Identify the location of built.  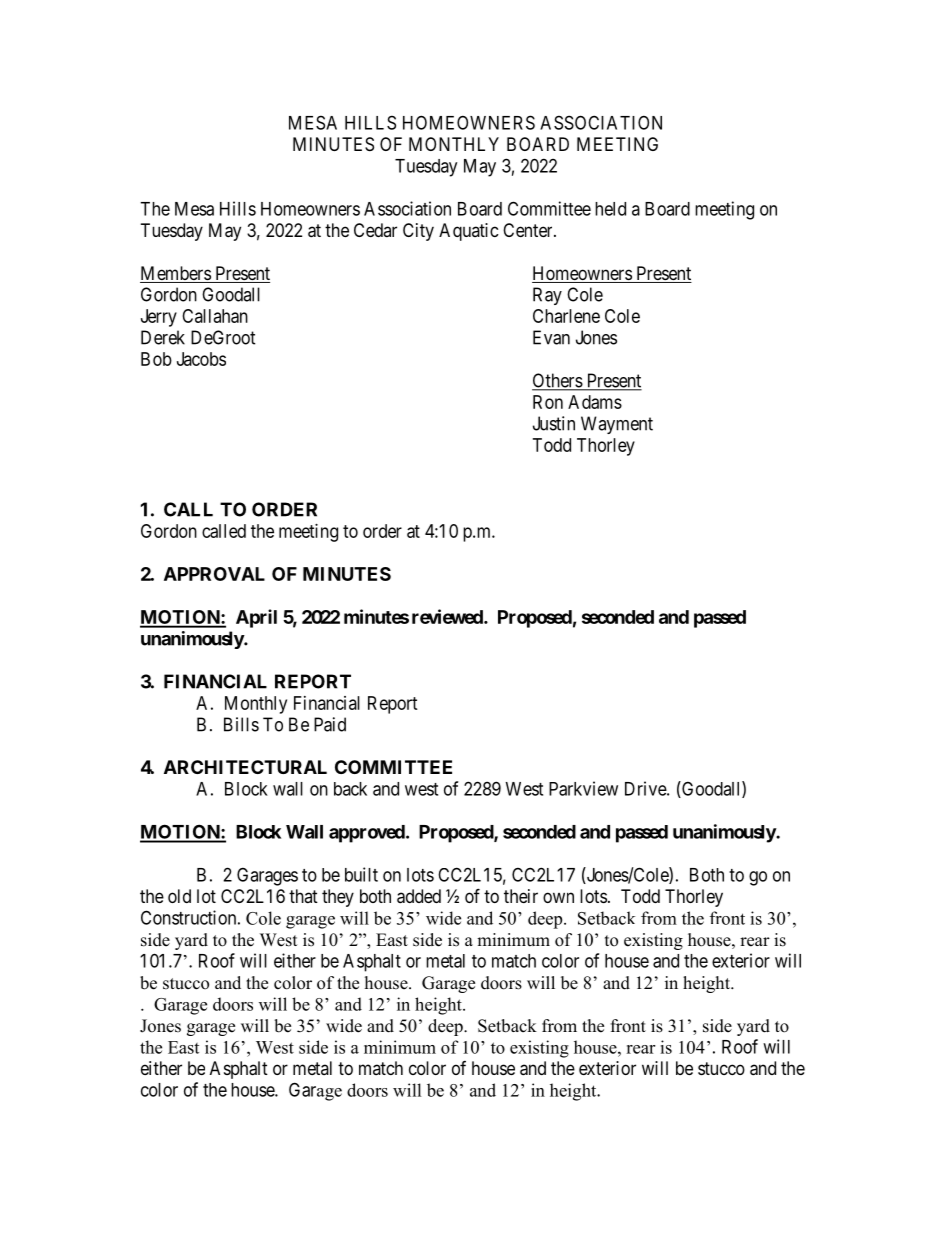
(361, 874).
